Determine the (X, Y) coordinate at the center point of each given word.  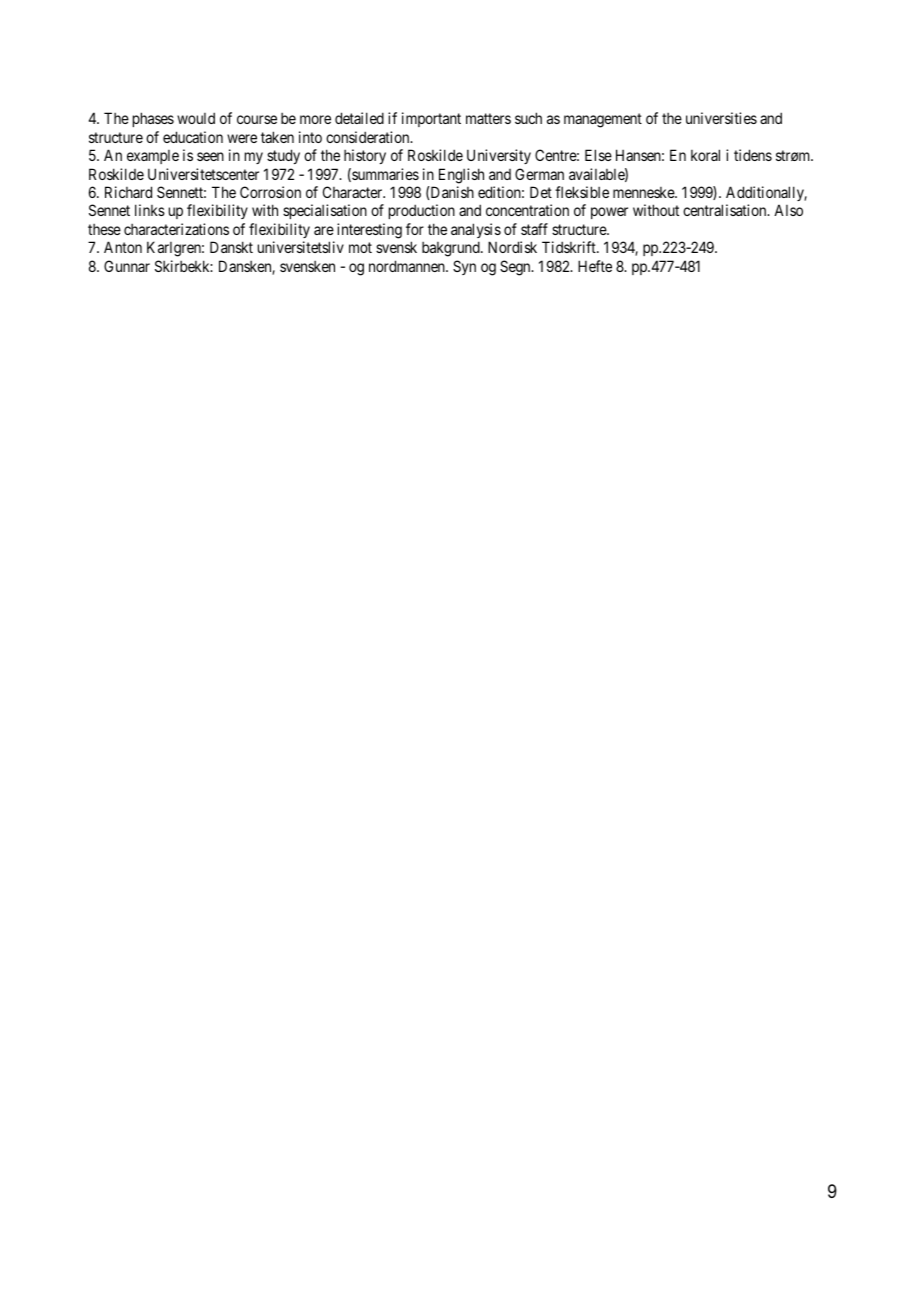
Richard (128, 192)
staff (534, 229)
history (365, 156)
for (415, 229)
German (539, 174)
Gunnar (127, 266)
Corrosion (270, 192)
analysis (476, 230)
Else (598, 155)
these (104, 229)
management (603, 120)
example (153, 157)
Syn (464, 267)
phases (153, 119)
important (431, 119)
